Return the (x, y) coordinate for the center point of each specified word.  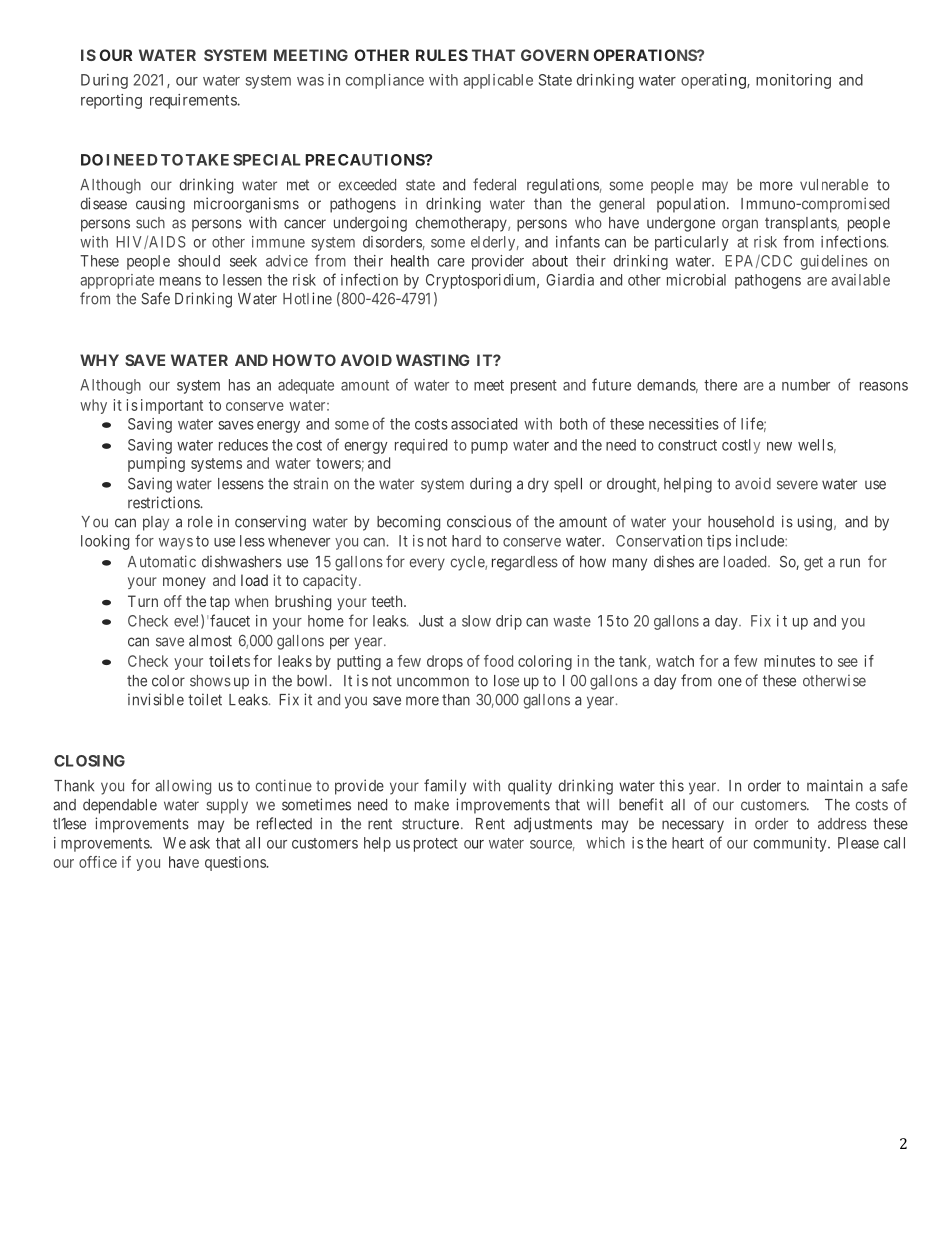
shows (210, 681)
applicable (498, 81)
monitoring (793, 81)
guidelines (834, 262)
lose (506, 681)
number (806, 385)
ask (200, 843)
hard (466, 541)
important (172, 406)
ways (176, 544)
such (150, 223)
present (534, 387)
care (451, 262)
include (761, 541)
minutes (789, 661)
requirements (193, 101)
